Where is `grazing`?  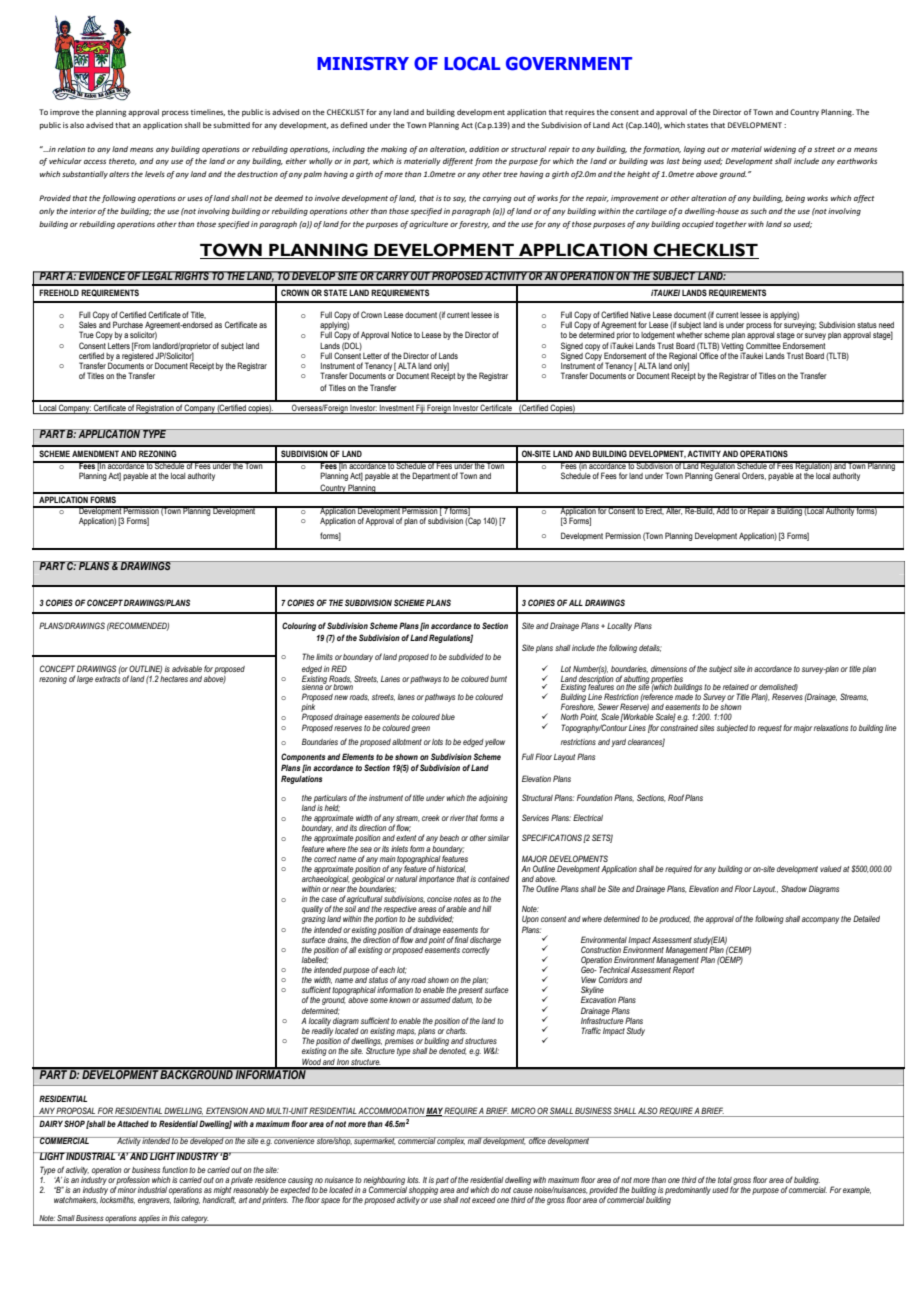 grazing is located at coordinates (314, 920).
